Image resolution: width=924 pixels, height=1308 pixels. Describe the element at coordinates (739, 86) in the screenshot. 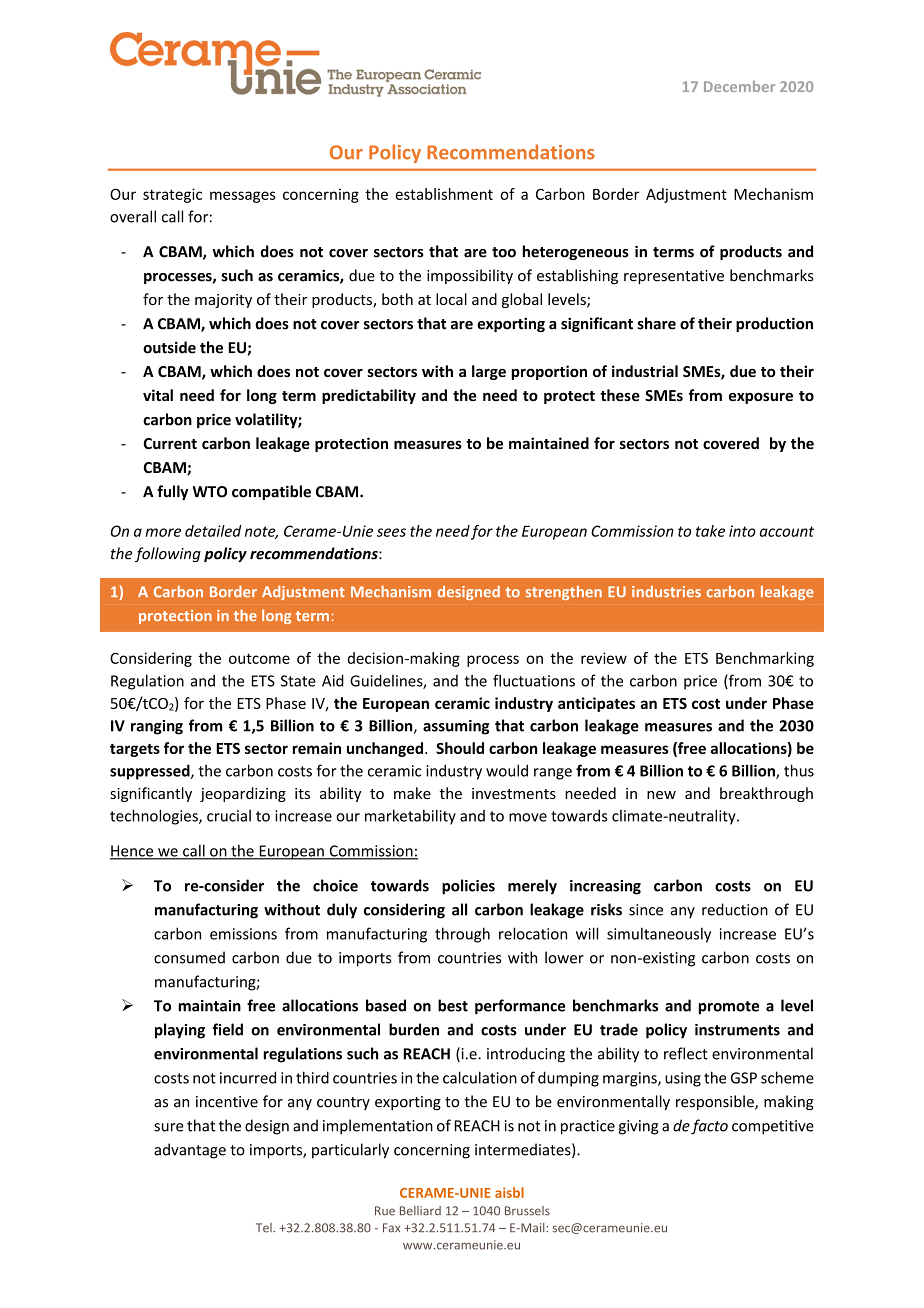

I see `December` at that location.
